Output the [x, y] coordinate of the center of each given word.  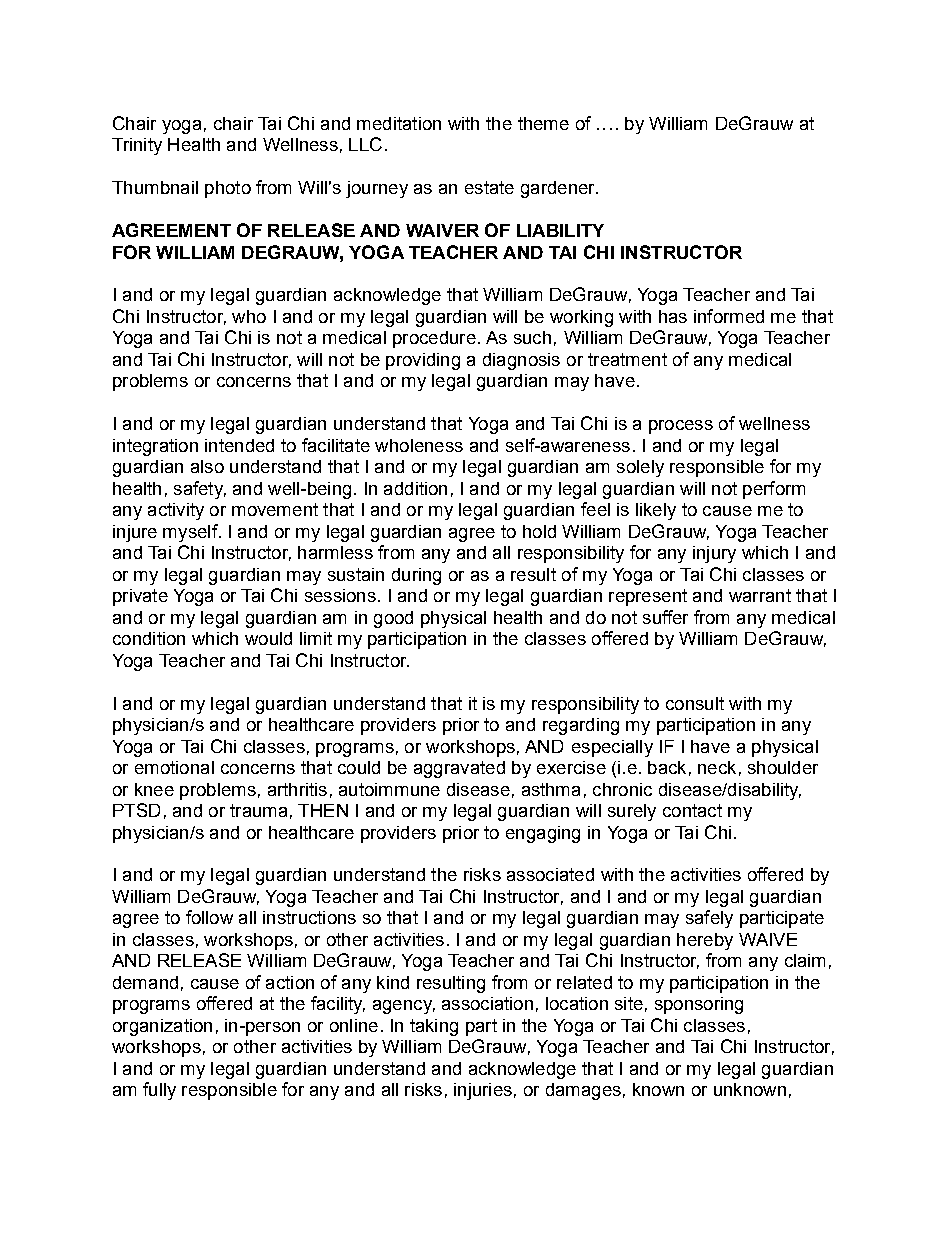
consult [695, 703]
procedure [434, 339]
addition [415, 488]
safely [709, 919]
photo [228, 189]
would [268, 638]
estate [489, 187]
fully [159, 1091]
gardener [559, 189]
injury [714, 554]
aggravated [459, 769]
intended [239, 445]
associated [550, 874]
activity [176, 511]
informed [729, 316]
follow [209, 917]
